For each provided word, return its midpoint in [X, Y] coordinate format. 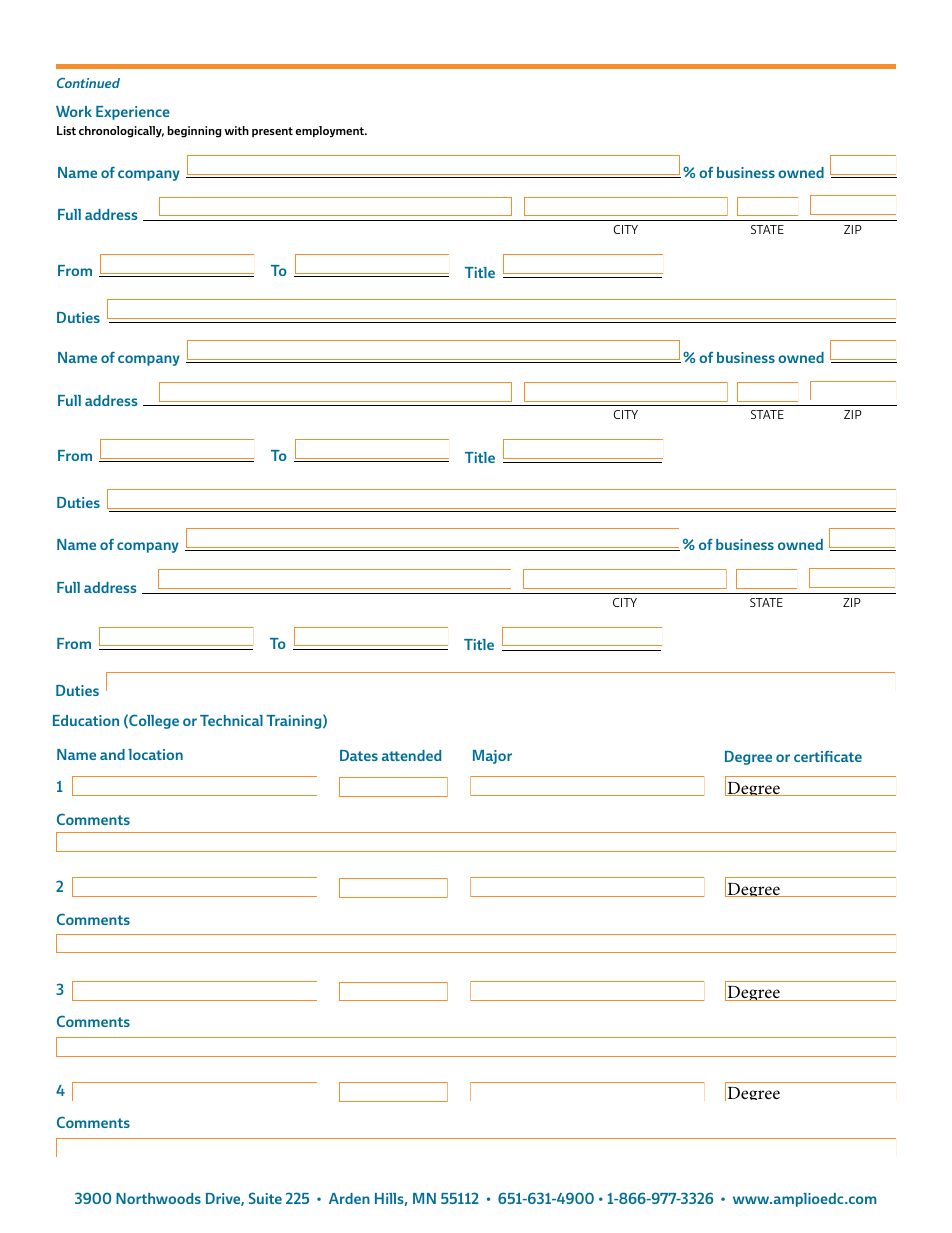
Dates [359, 755]
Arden [349, 1198]
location [155, 754]
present [272, 132]
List [66, 130]
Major [492, 757]
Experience [133, 113]
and [112, 754]
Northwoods [158, 1198]
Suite [265, 1198]
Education [86, 720]
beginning [194, 132]
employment [330, 132]
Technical [231, 720]
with [236, 130]
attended [411, 755]
